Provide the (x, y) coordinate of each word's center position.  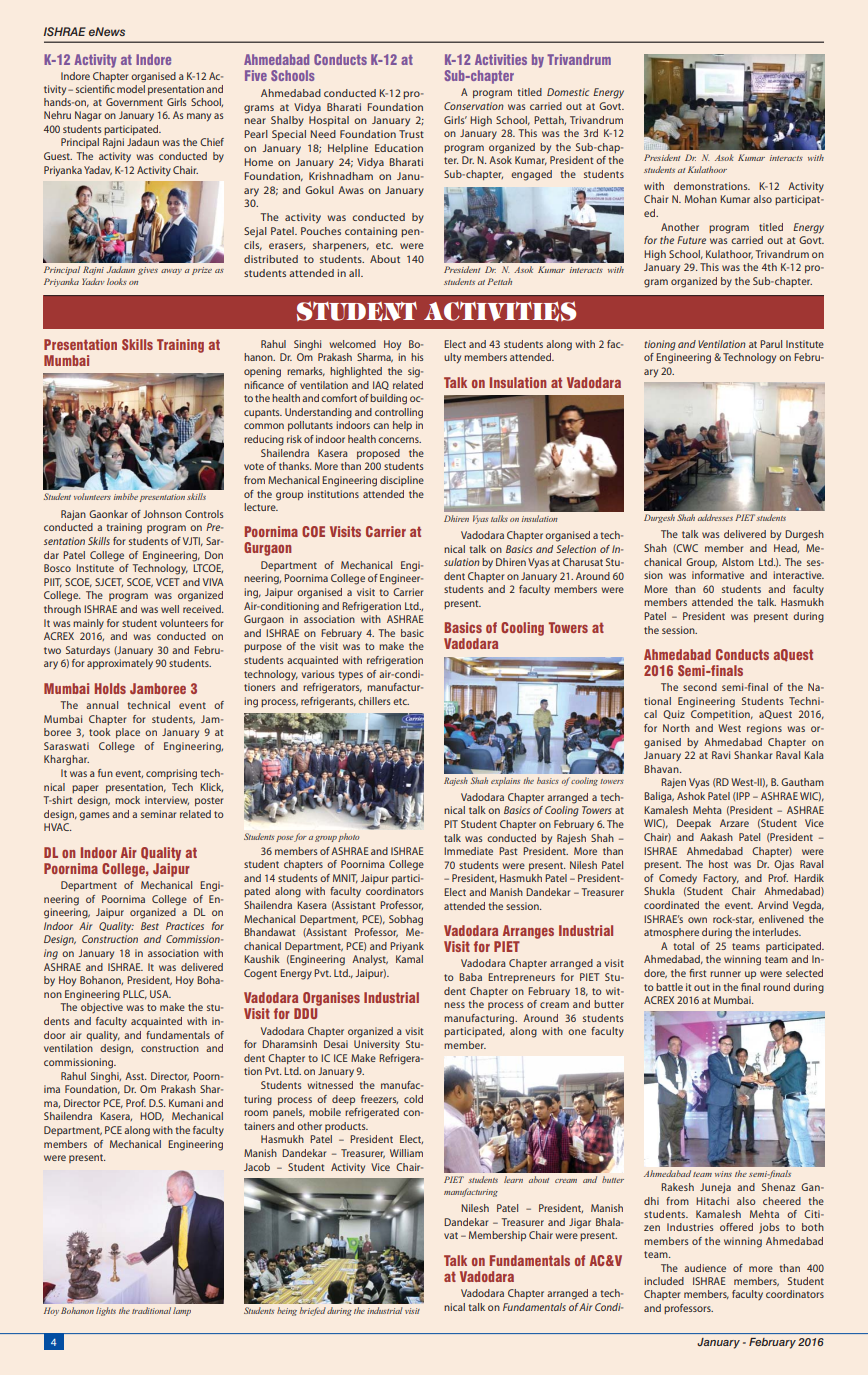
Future (691, 240)
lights (106, 1311)
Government (134, 102)
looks (117, 281)
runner (725, 974)
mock (127, 800)
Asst (135, 1076)
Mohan (701, 199)
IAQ (381, 385)
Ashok (691, 796)
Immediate (468, 851)
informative (718, 575)
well (170, 609)
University (377, 1045)
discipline (402, 481)
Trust (411, 134)
